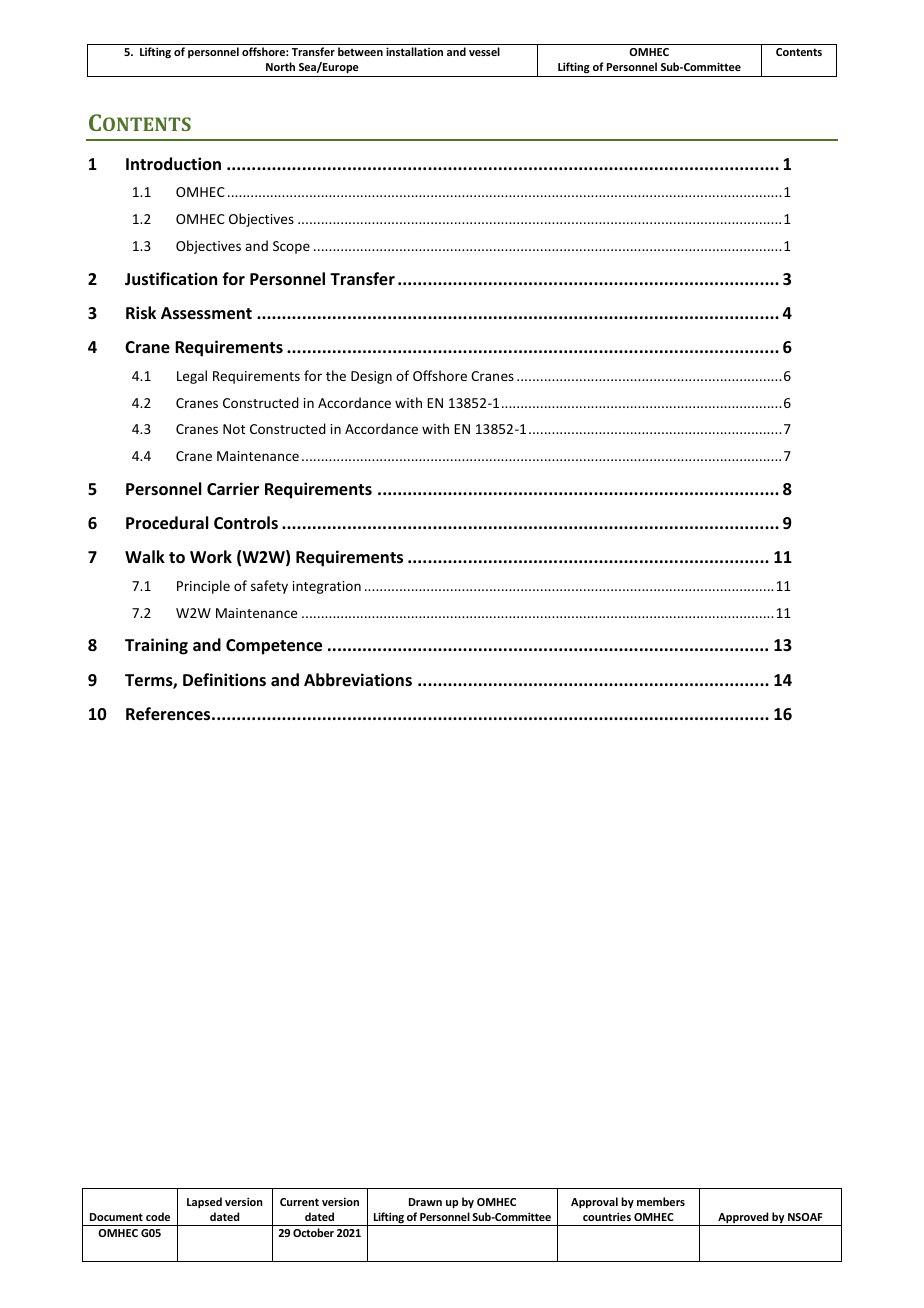 The image size is (924, 1308). I want to click on Design, so click(371, 377).
